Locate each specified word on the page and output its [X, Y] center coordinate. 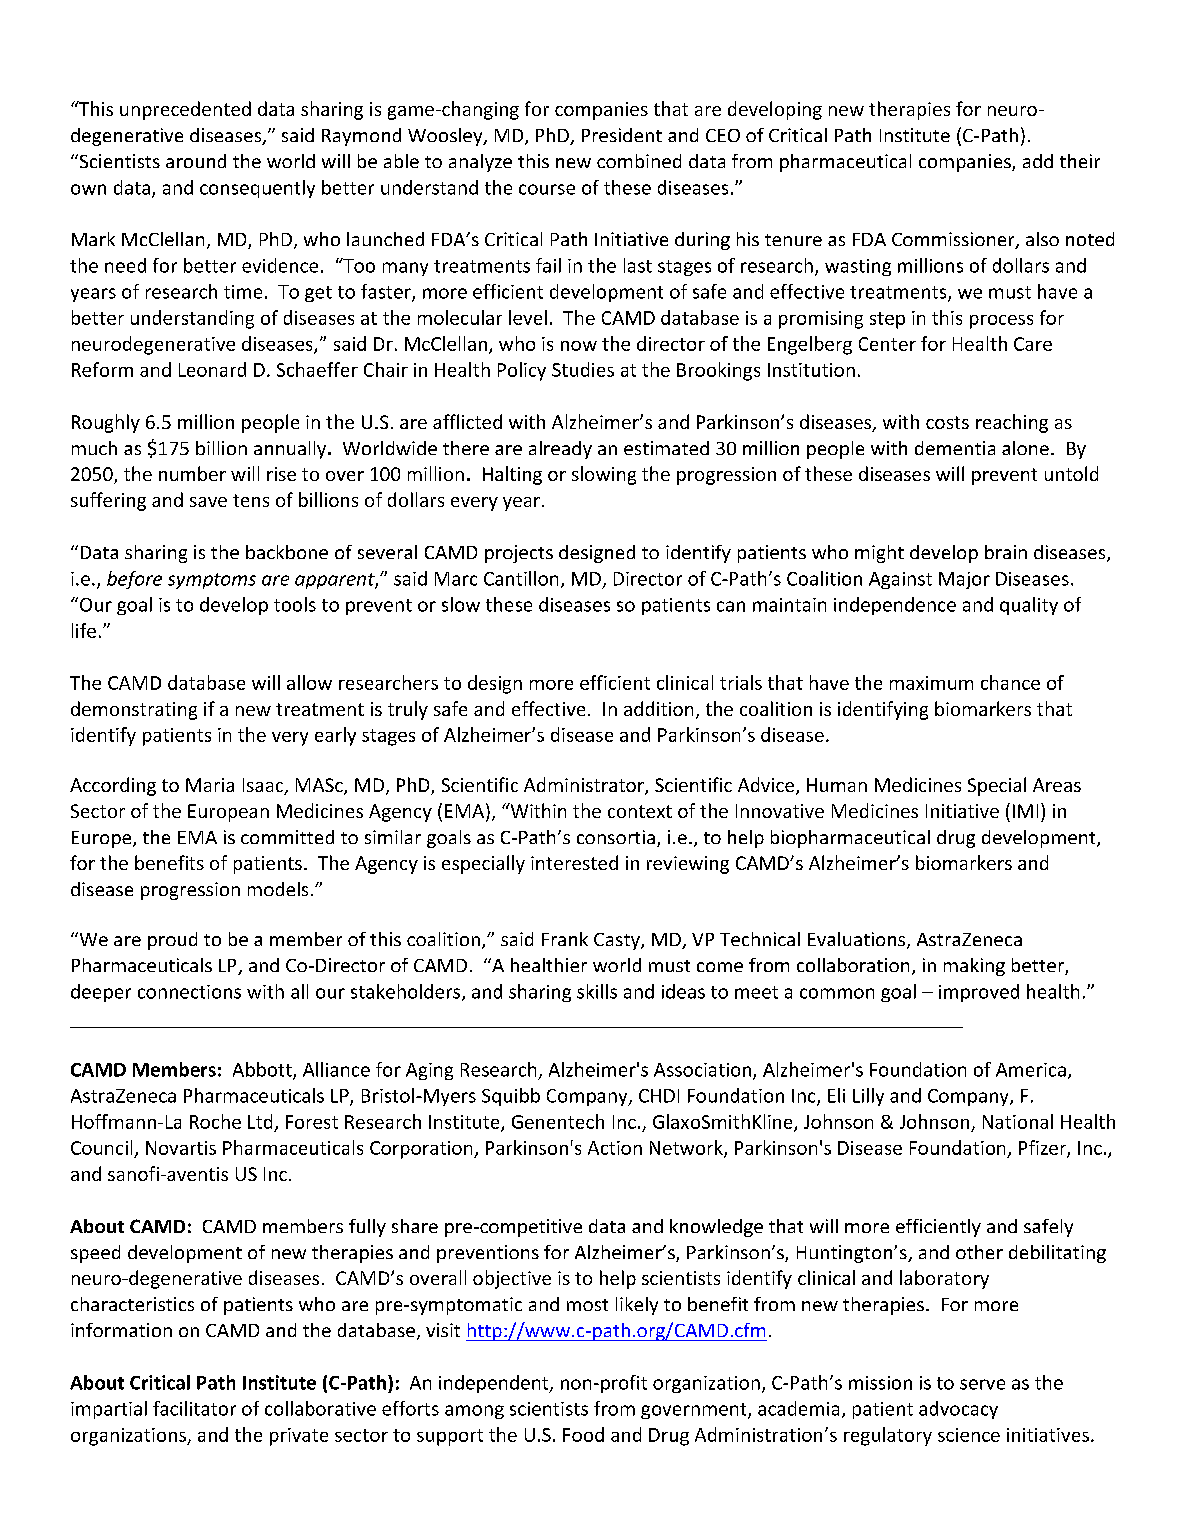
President [622, 135]
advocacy [958, 1410]
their [1080, 161]
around [196, 161]
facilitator [194, 1408]
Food [583, 1434]
